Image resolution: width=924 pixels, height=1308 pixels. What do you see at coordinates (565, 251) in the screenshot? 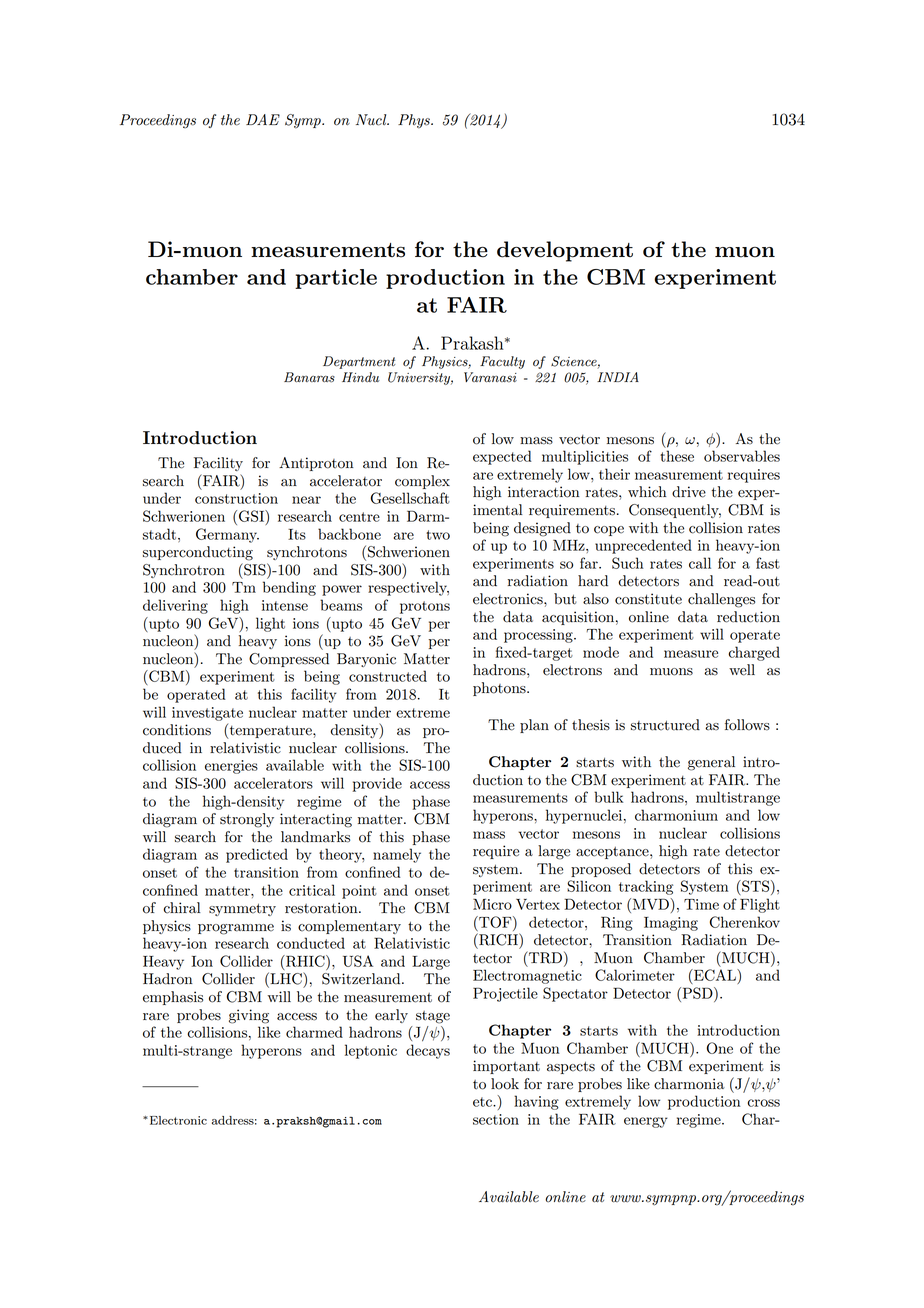
I see `development` at bounding box center [565, 251].
